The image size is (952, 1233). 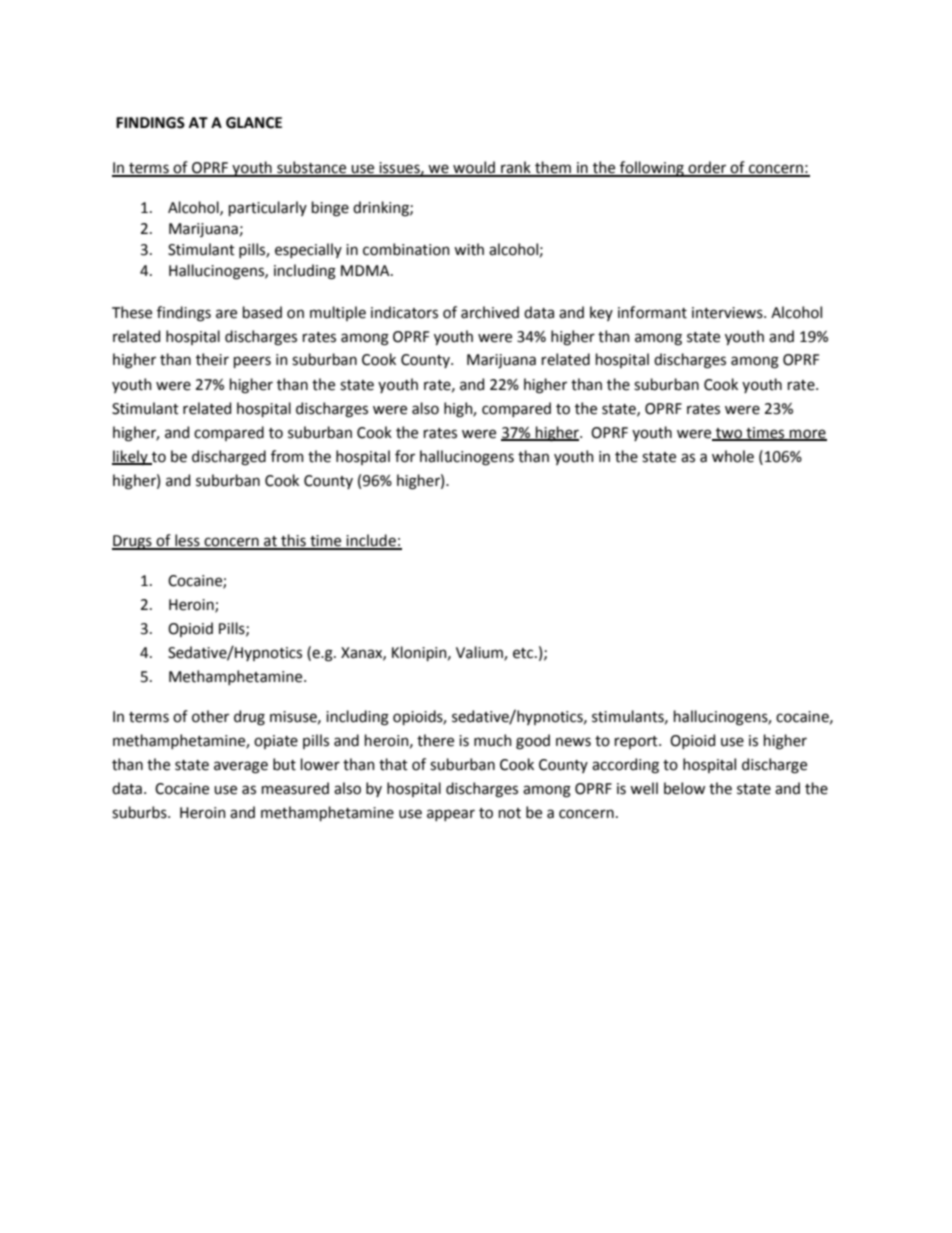 What do you see at coordinates (474, 168) in the screenshot?
I see `would` at bounding box center [474, 168].
